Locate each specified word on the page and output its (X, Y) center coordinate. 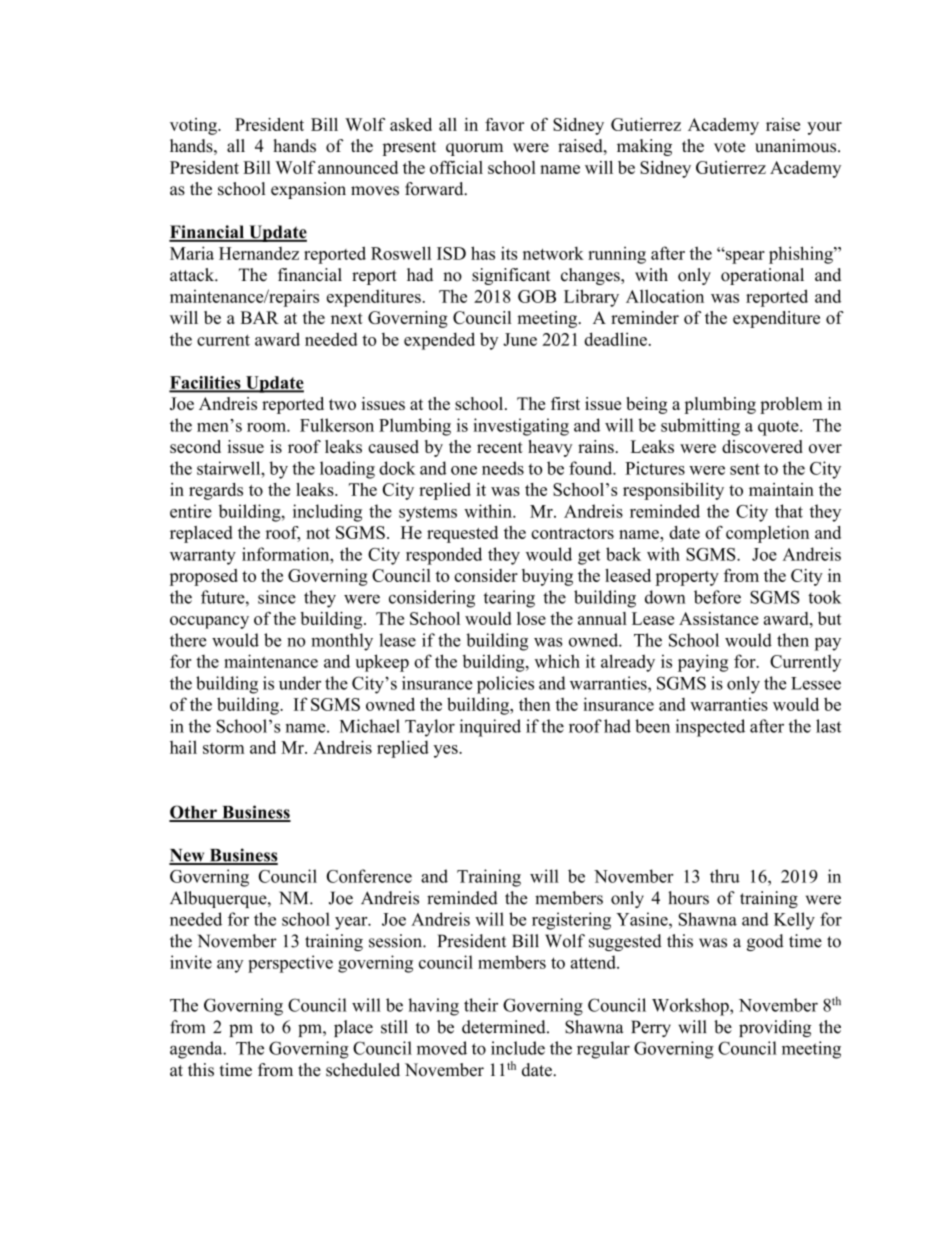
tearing (509, 599)
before (717, 597)
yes (446, 751)
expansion (308, 190)
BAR (260, 317)
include (518, 1048)
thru (725, 876)
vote (729, 147)
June (520, 339)
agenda (197, 1050)
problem (791, 405)
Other (194, 813)
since (277, 597)
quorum (474, 149)
